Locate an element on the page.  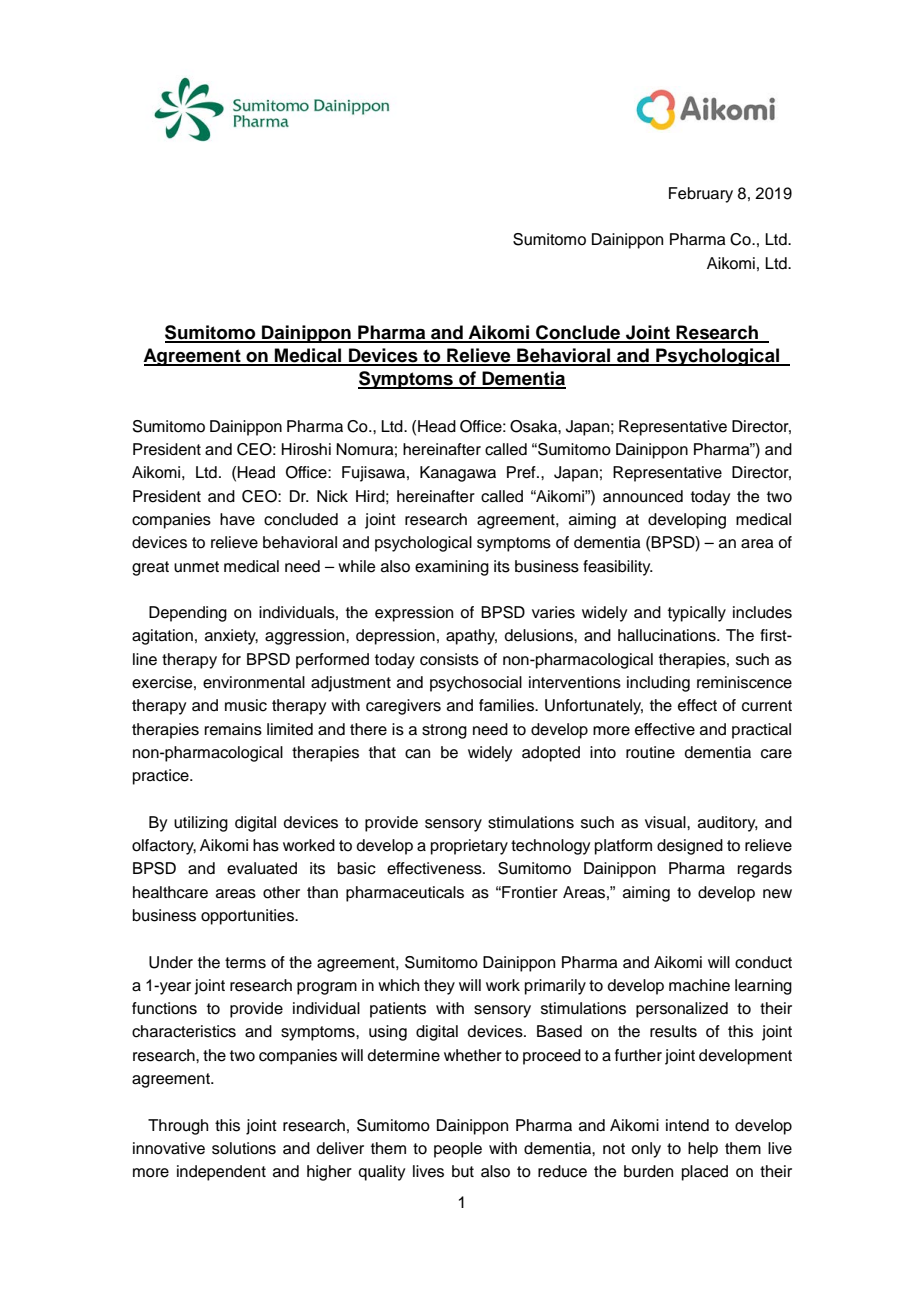
announced is located at coordinates (643, 496).
